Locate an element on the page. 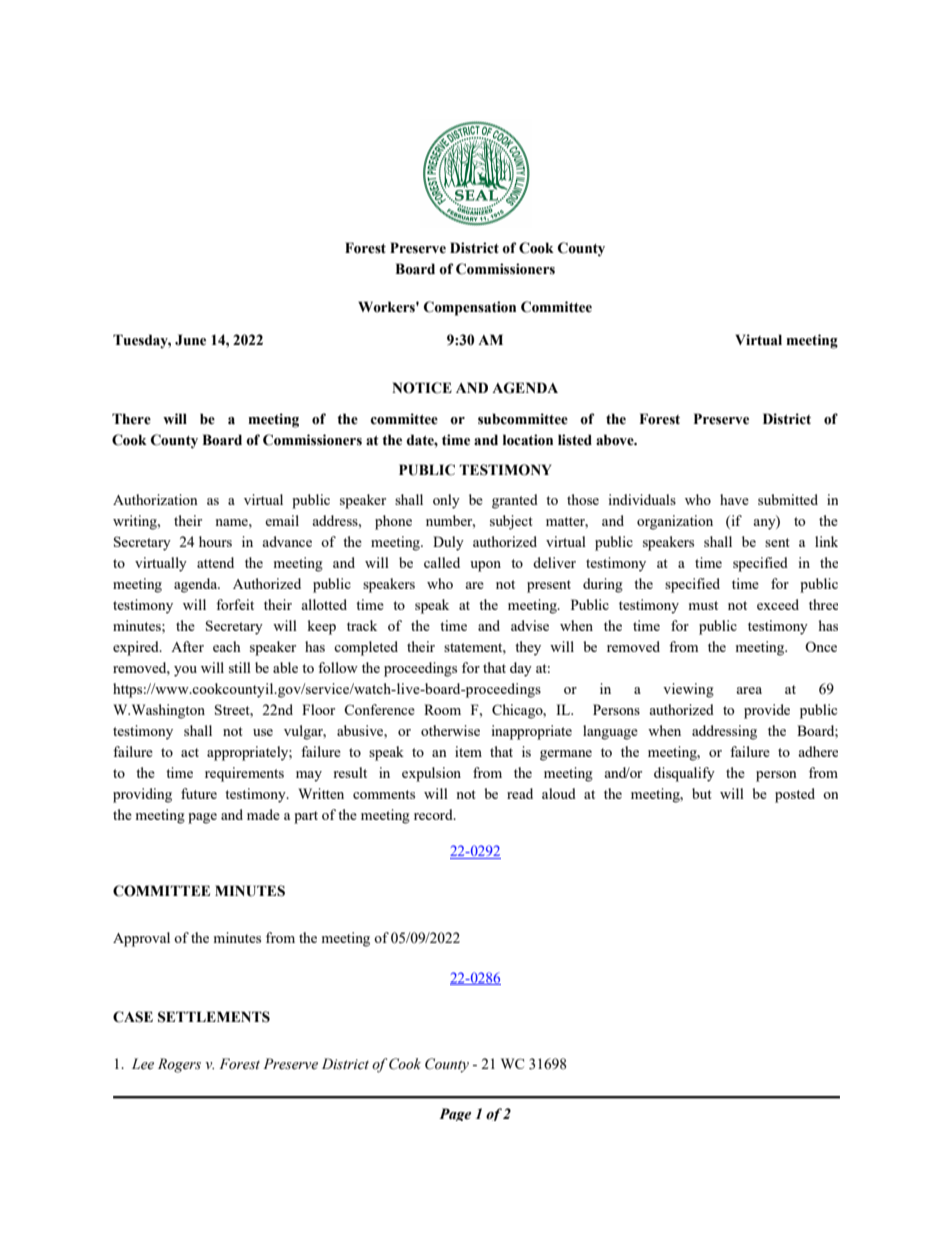  but is located at coordinates (702, 793).
